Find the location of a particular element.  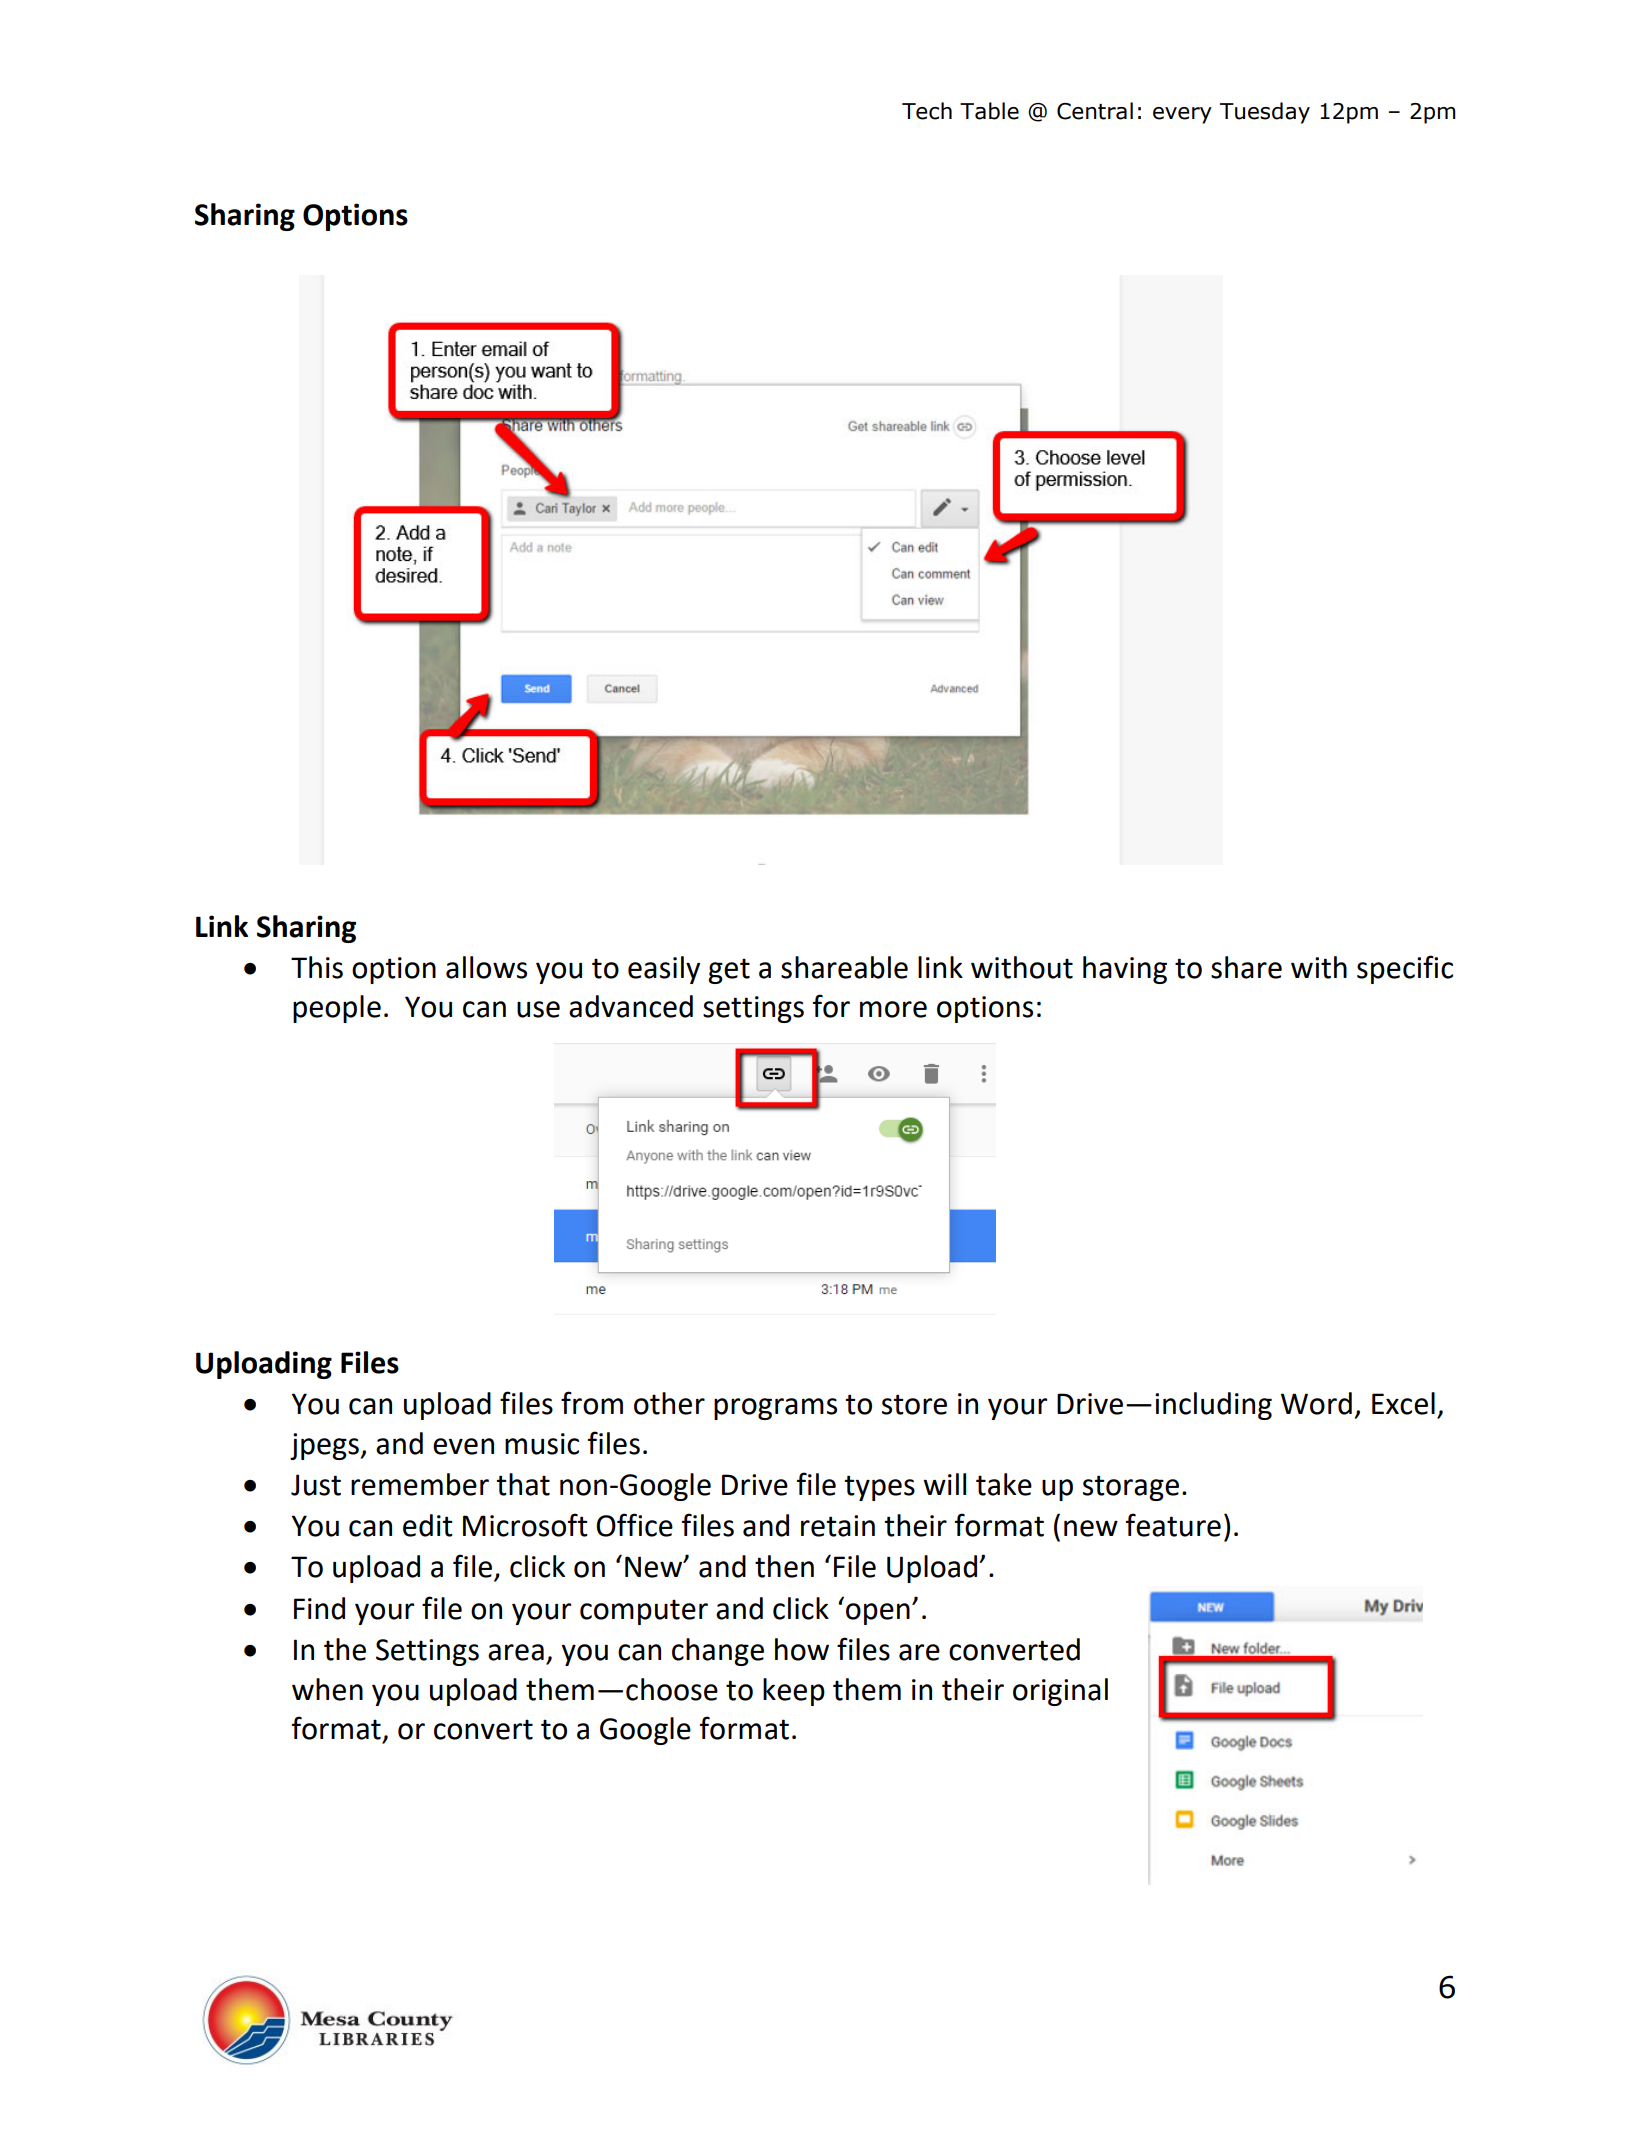

open is located at coordinates (878, 1614).
